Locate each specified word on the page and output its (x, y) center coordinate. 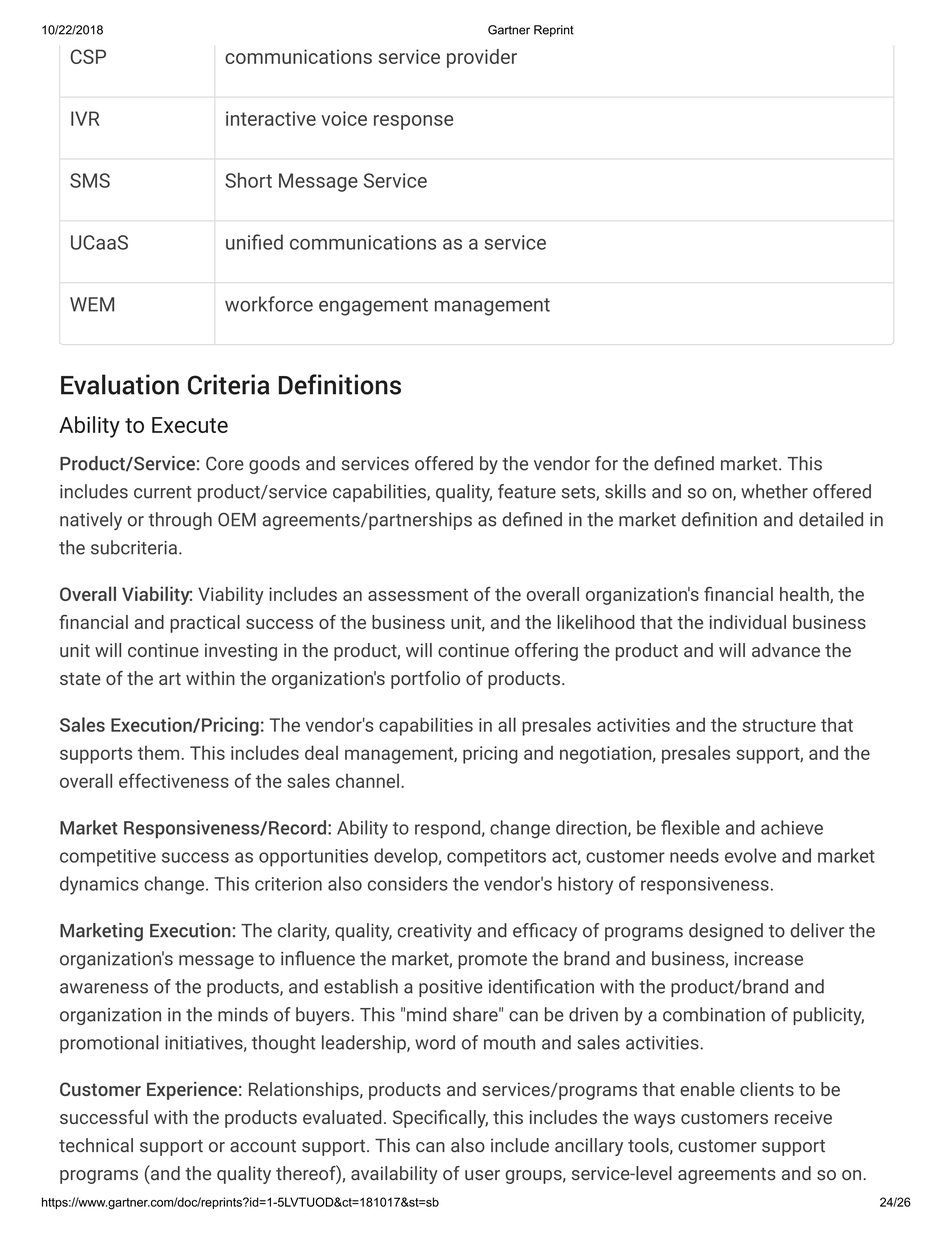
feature (527, 491)
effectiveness (174, 780)
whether (774, 491)
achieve (792, 827)
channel (367, 781)
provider (482, 58)
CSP (88, 56)
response (413, 122)
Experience (192, 1091)
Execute (190, 425)
